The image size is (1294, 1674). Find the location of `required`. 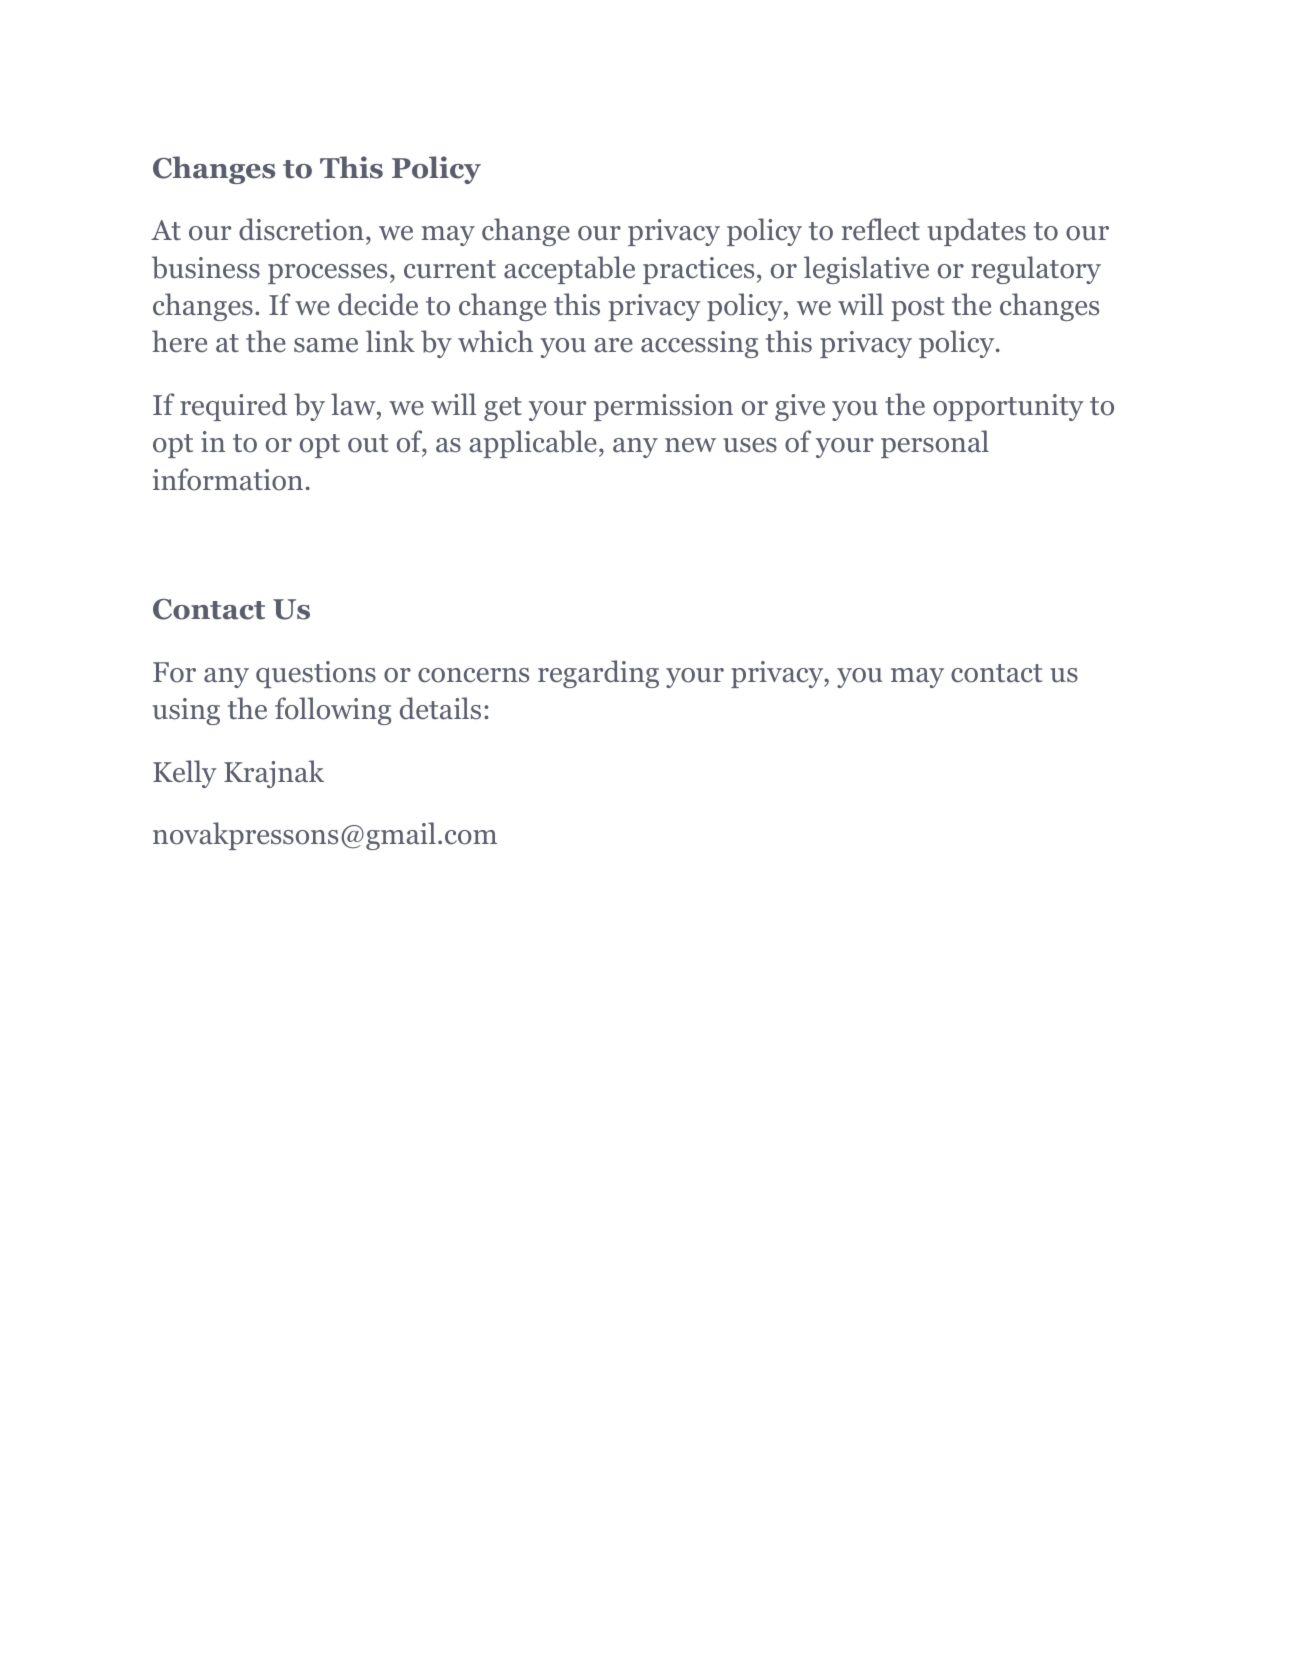

required is located at coordinates (233, 407).
